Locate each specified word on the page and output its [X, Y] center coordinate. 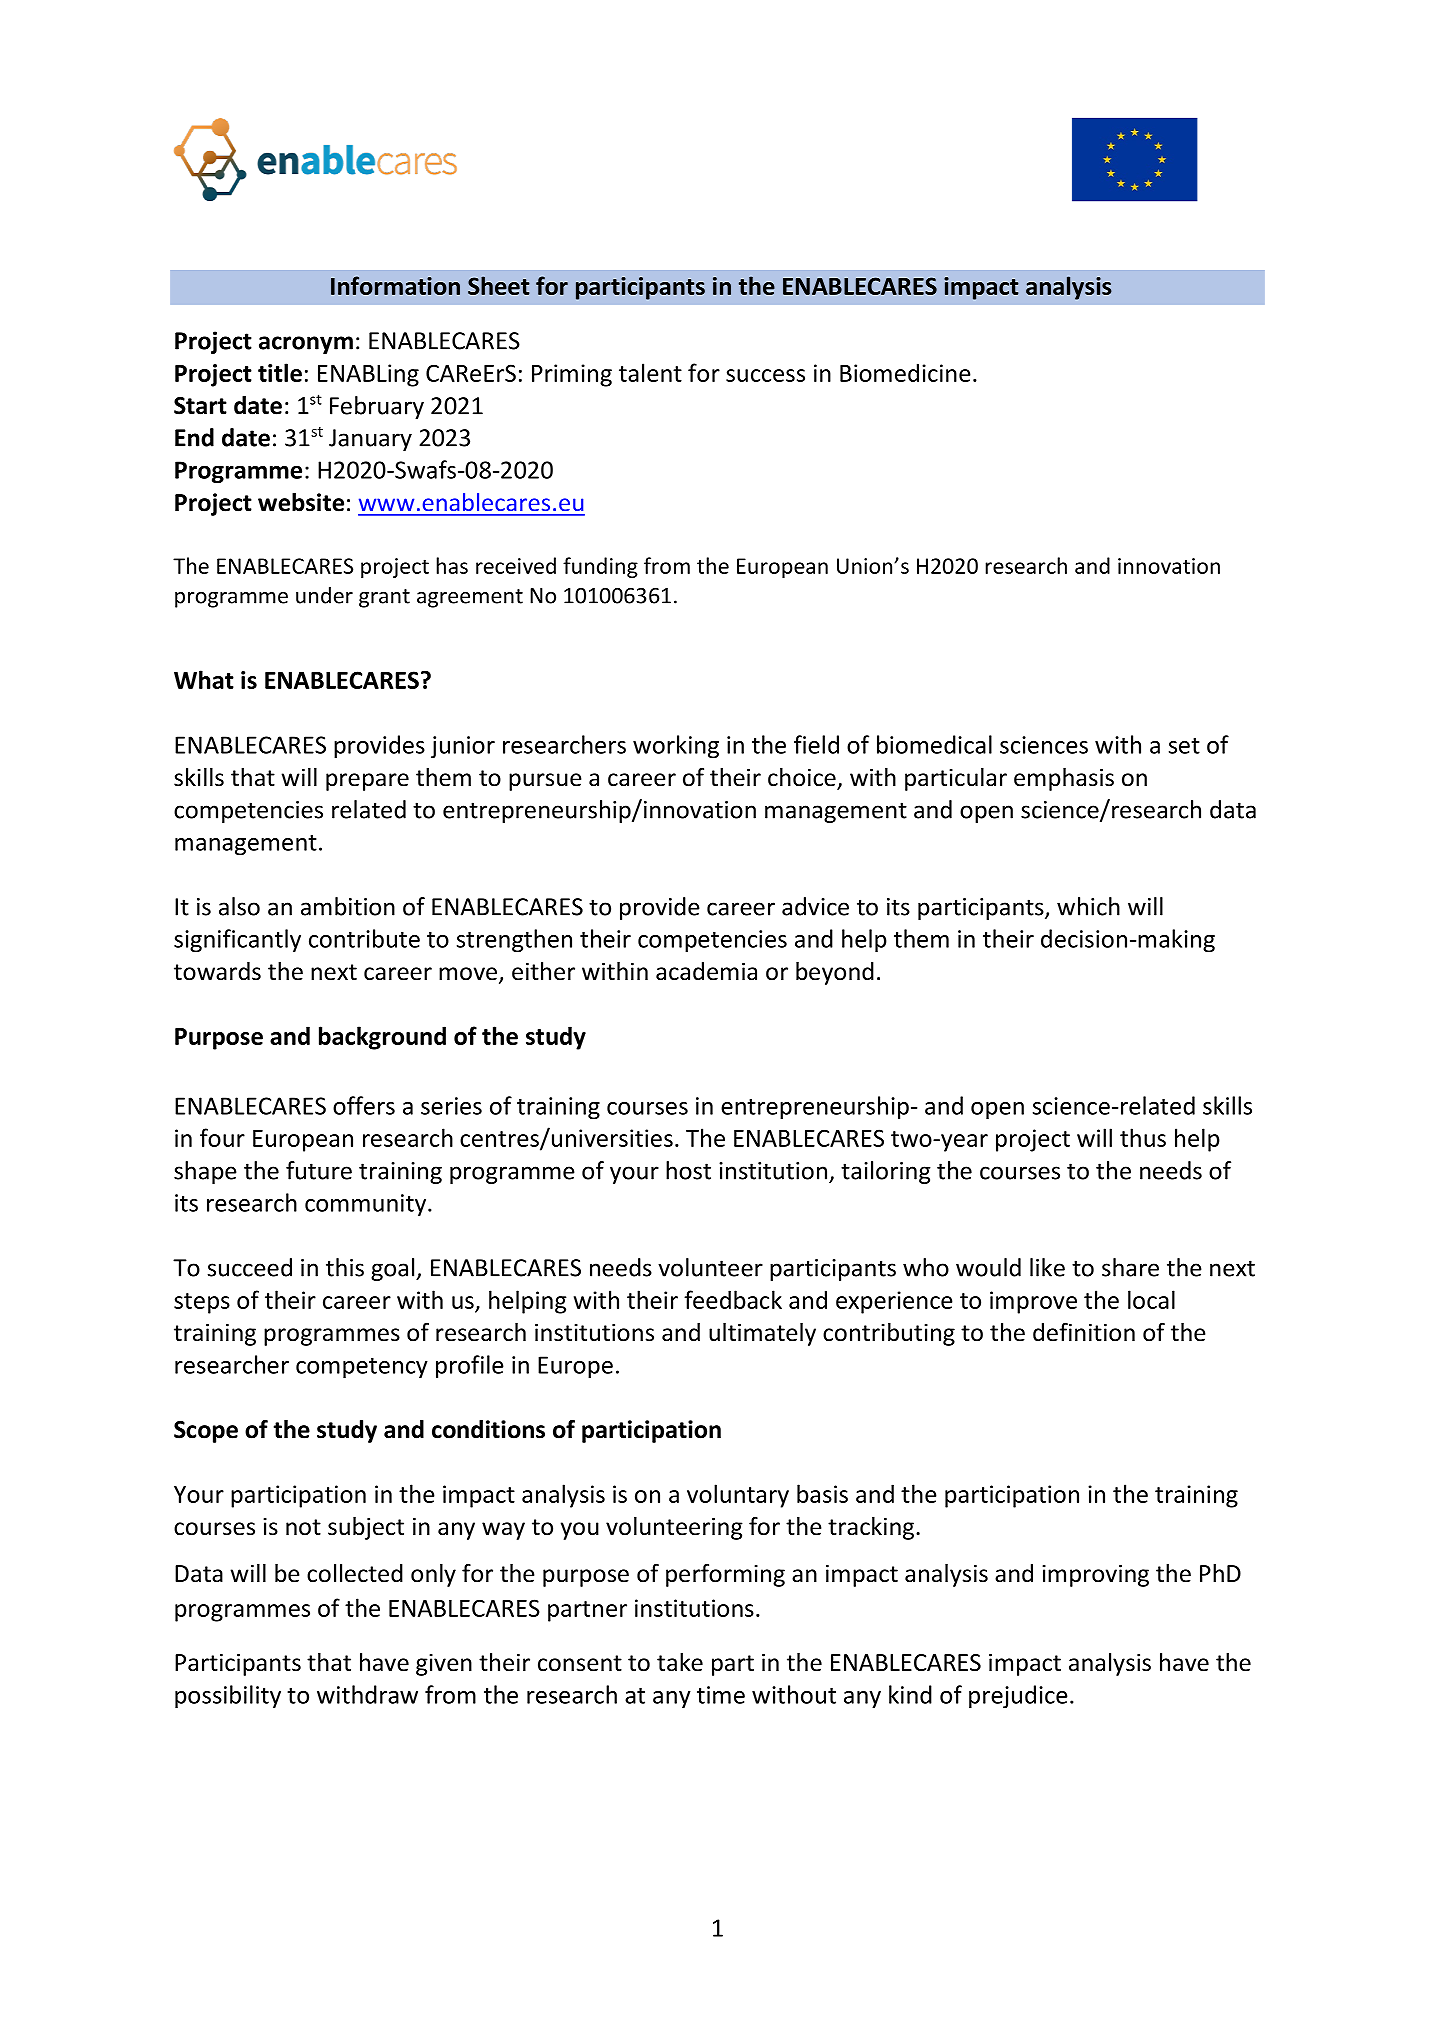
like [1047, 1267]
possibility [228, 1697]
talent [650, 372]
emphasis [1064, 779]
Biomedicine [905, 372]
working [676, 747]
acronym [306, 345]
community [365, 1205]
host [688, 1170]
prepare [367, 782]
